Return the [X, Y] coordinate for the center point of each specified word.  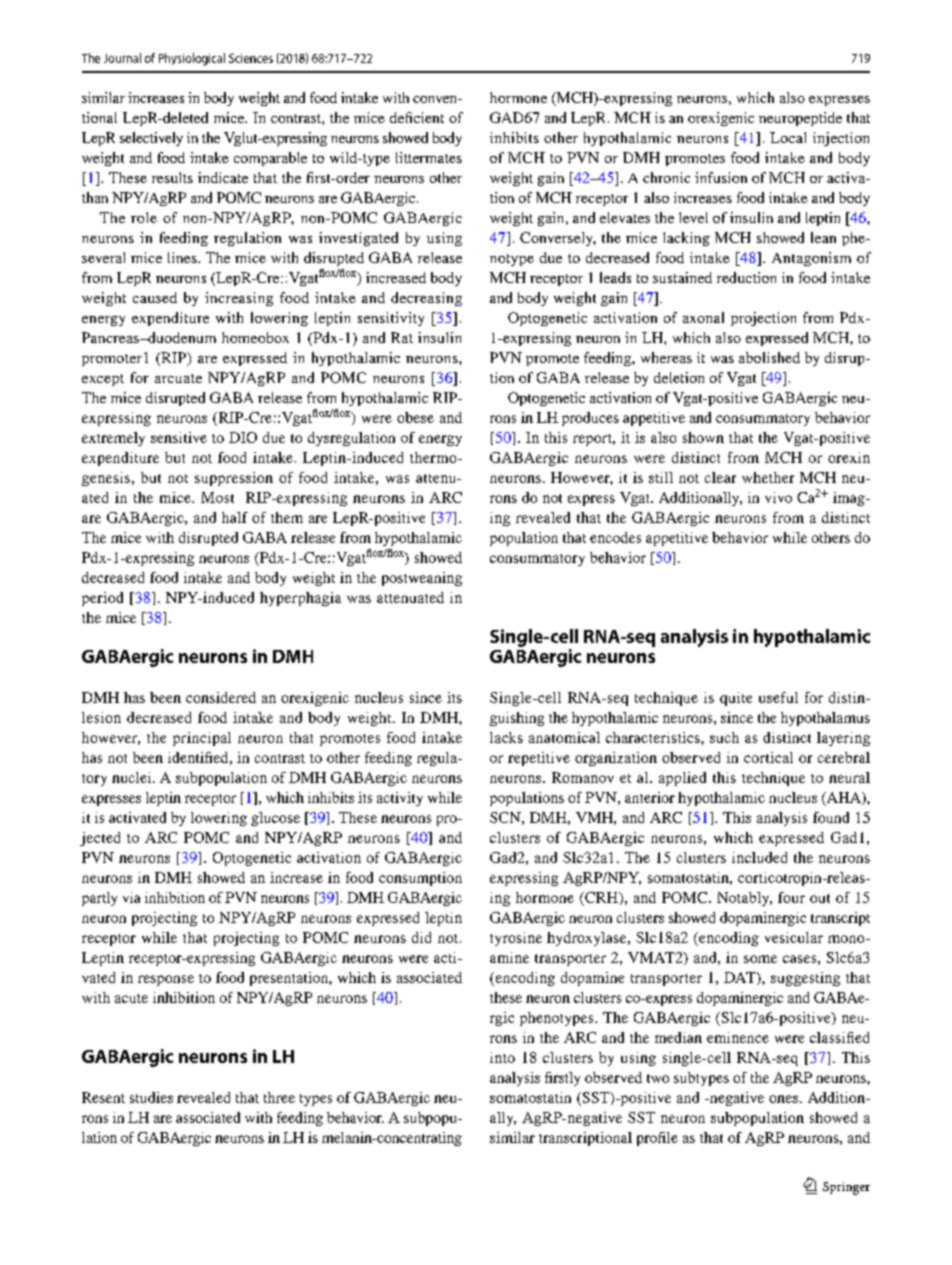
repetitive [539, 759]
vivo [778, 497]
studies [151, 1097]
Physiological [192, 59]
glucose [275, 819]
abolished [769, 357]
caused [155, 297]
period [102, 599]
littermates [429, 157]
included [759, 857]
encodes [615, 537]
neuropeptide [800, 119]
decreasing [426, 299]
